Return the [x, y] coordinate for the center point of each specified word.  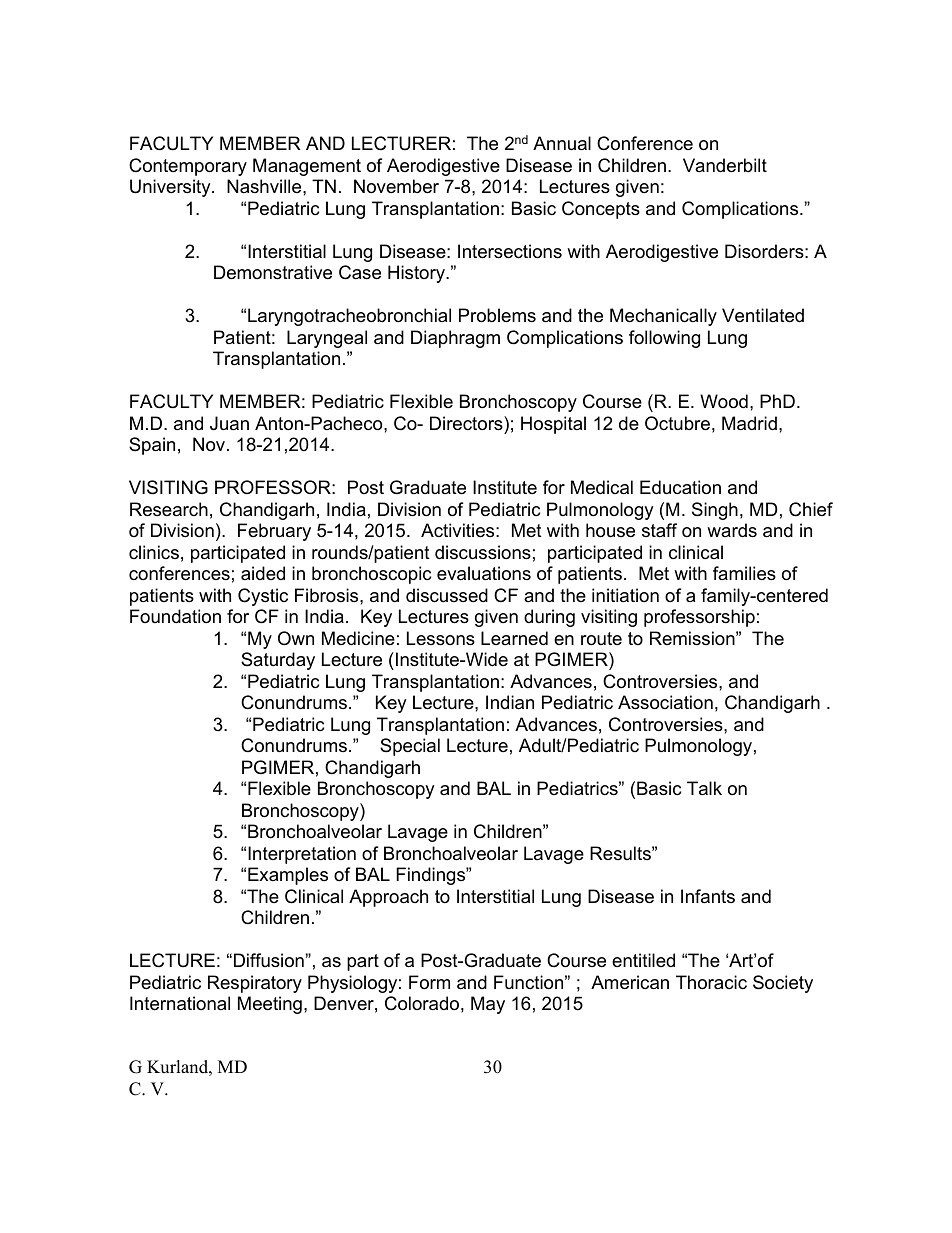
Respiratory [255, 984]
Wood [724, 401]
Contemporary [188, 167]
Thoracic [711, 982]
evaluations [484, 573]
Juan [229, 423]
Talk [704, 788]
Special [410, 747]
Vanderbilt [725, 165]
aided [263, 573]
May [488, 1005]
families [744, 573]
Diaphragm [455, 339]
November [396, 186]
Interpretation [302, 855]
